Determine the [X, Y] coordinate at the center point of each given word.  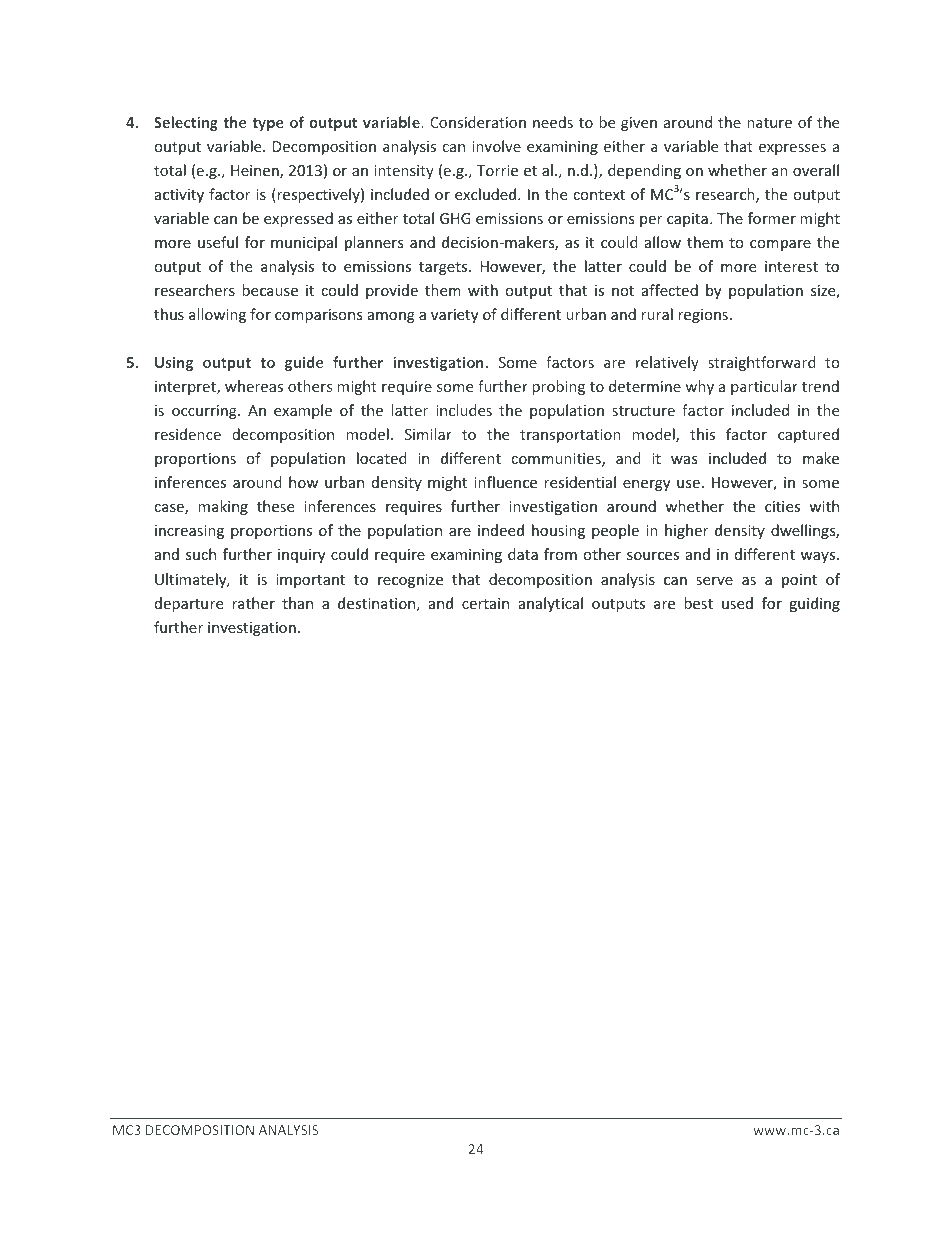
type [268, 124]
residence [188, 434]
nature [769, 123]
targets [444, 268]
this [702, 434]
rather [253, 603]
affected [670, 290]
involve [496, 146]
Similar [428, 434]
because [270, 290]
